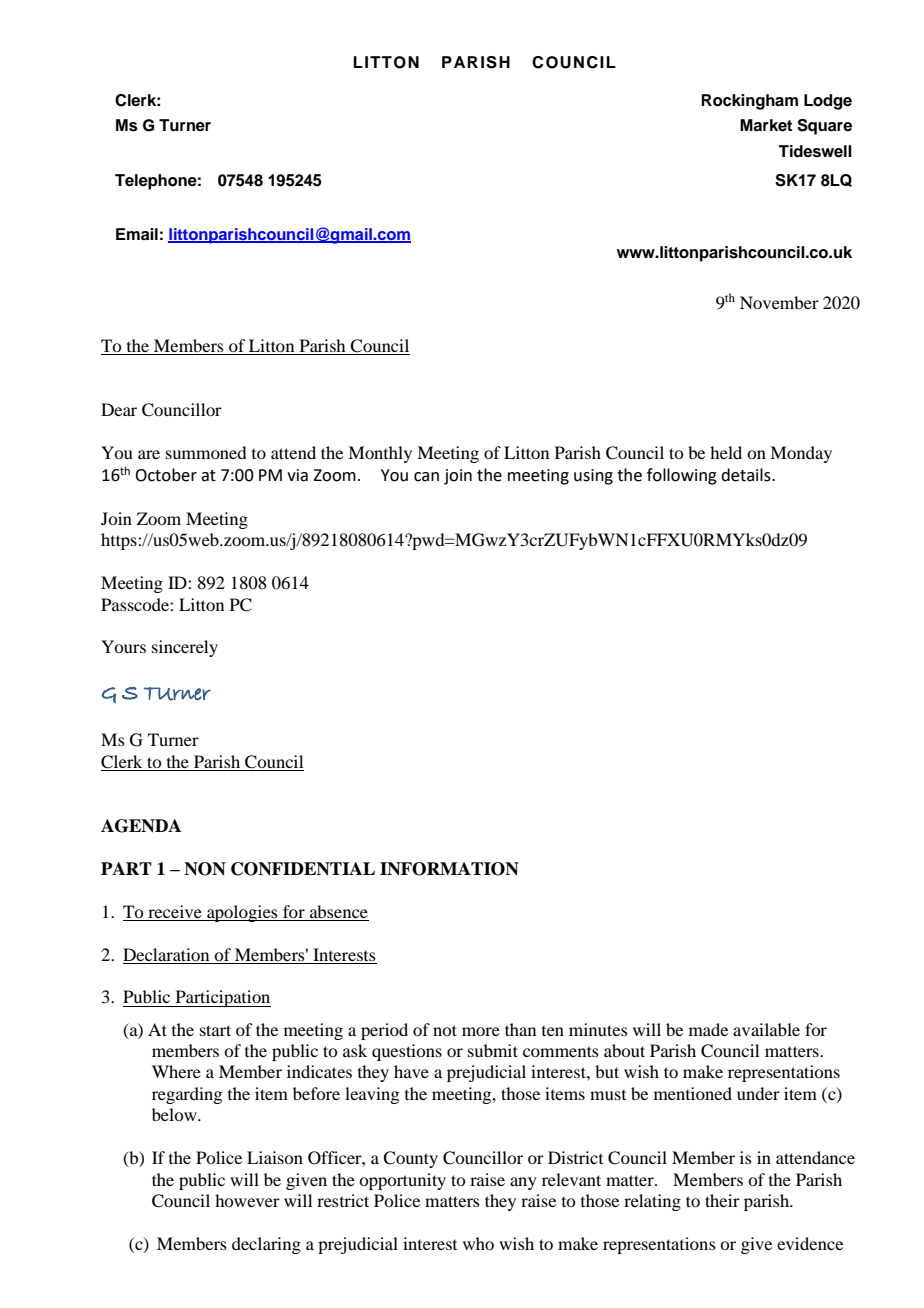 This page has height=1308, width=924. Describe the element at coordinates (478, 1243) in the page. I see `who` at that location.
